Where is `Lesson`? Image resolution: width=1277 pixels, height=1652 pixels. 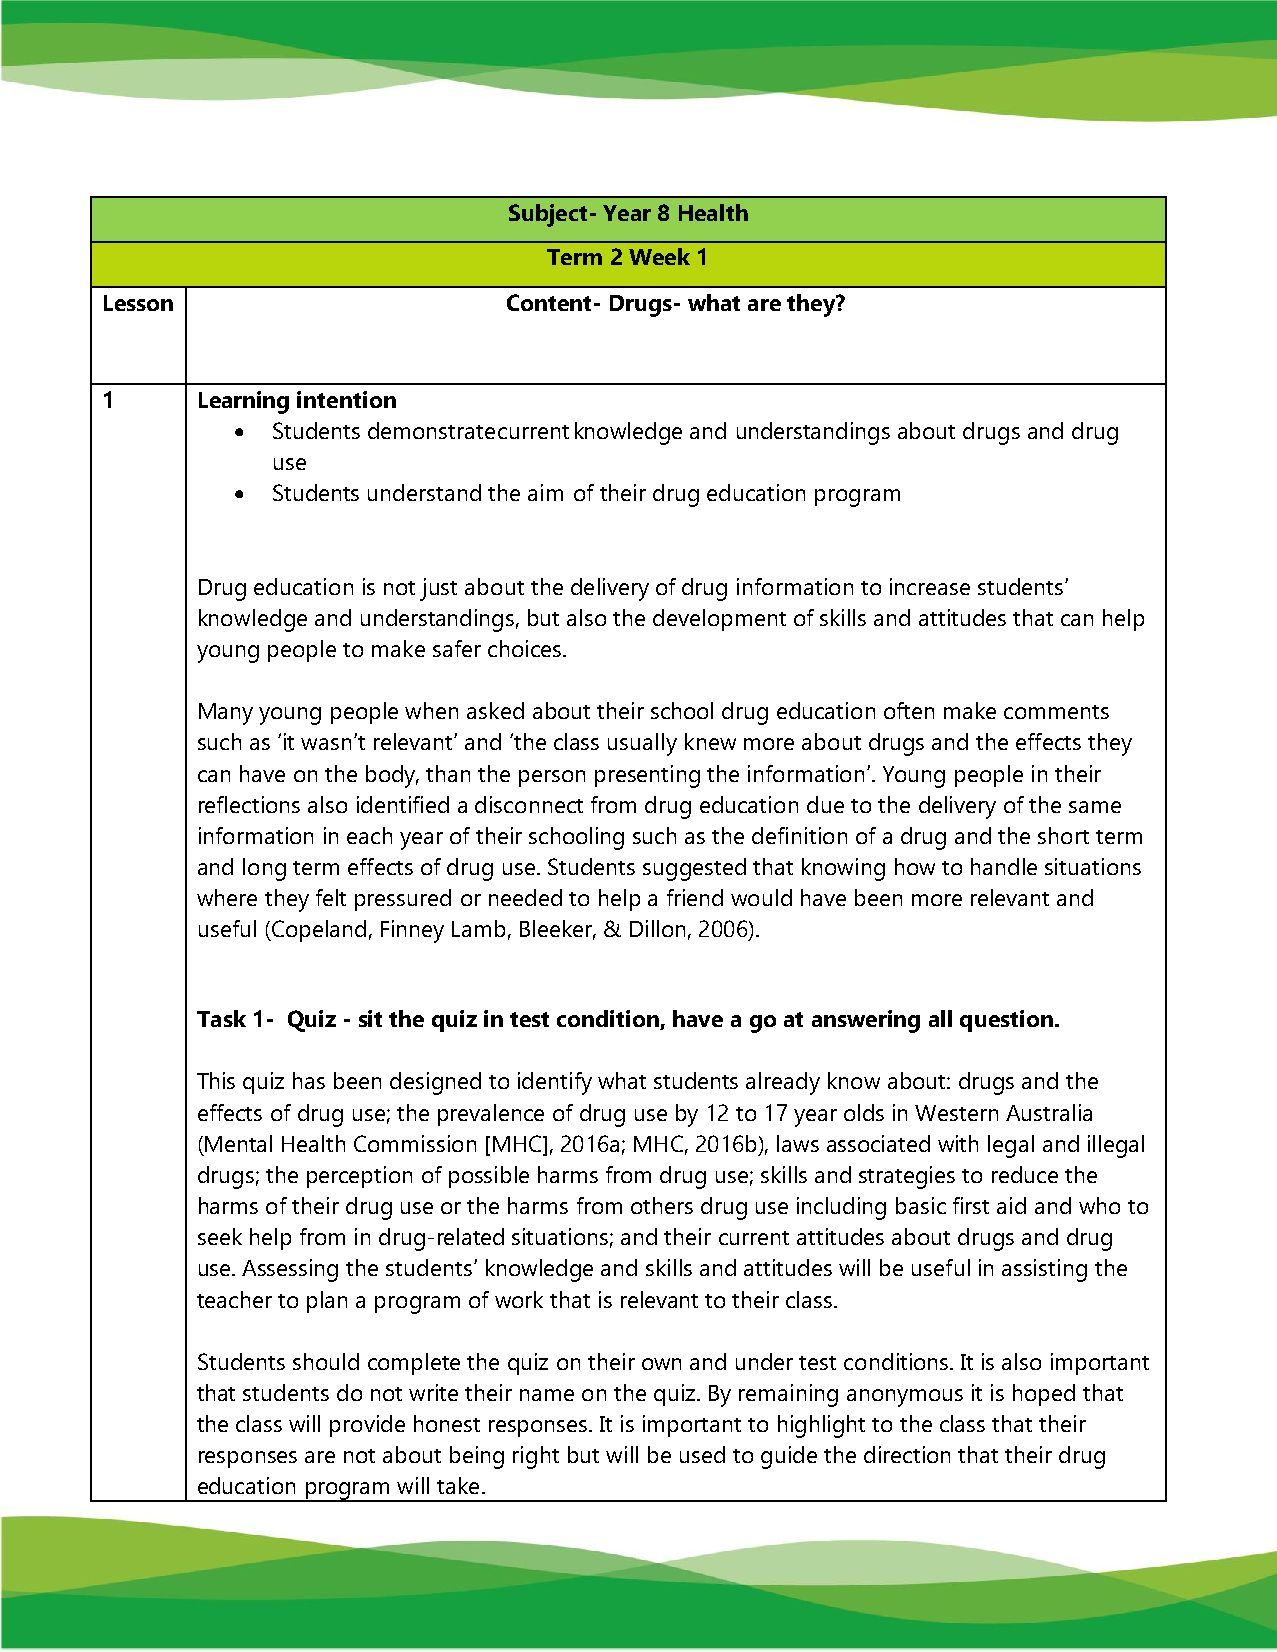
Lesson is located at coordinates (138, 303).
